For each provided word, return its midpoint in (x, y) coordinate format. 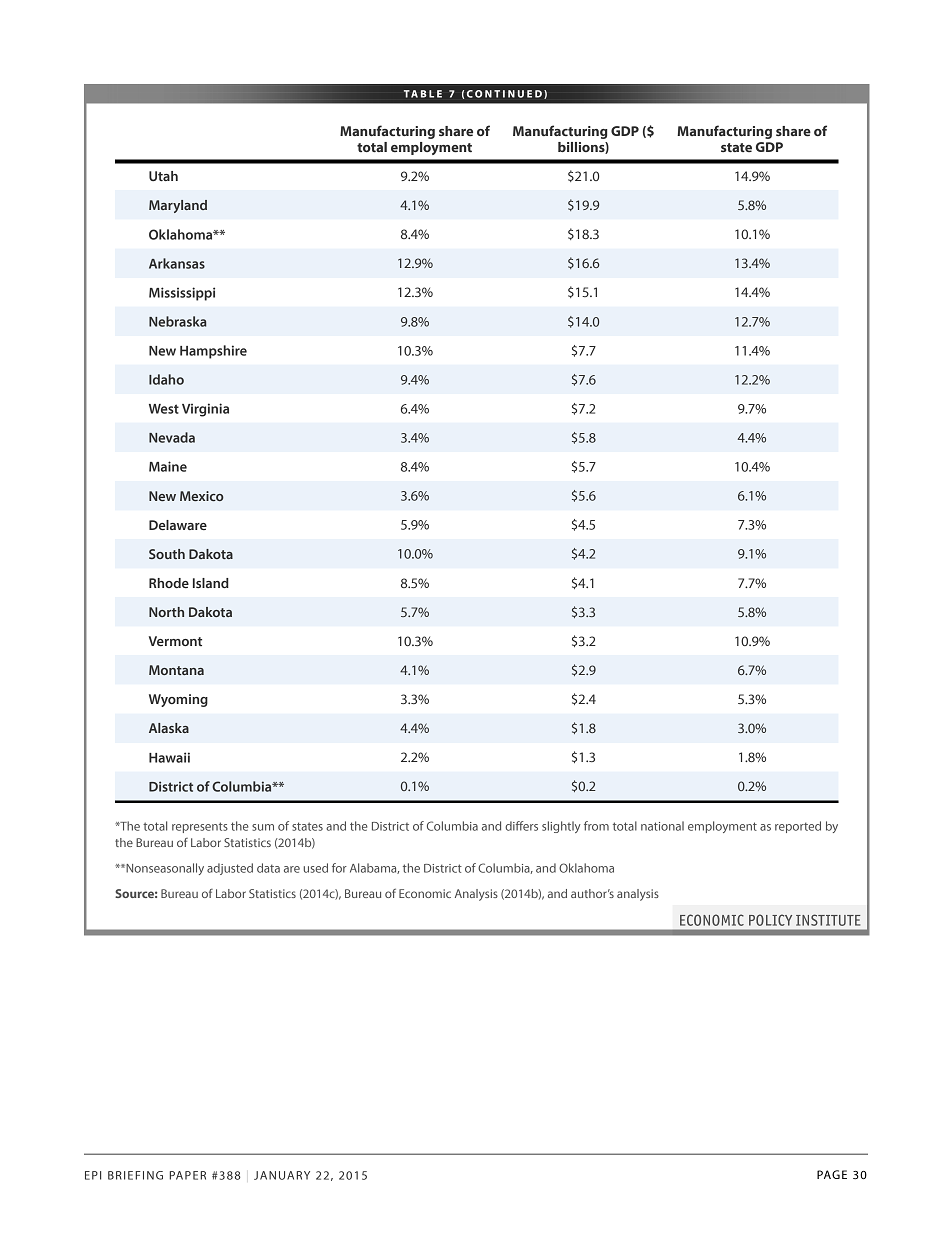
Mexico (202, 496)
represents (200, 827)
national (662, 826)
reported (798, 827)
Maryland (178, 206)
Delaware (178, 525)
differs (521, 826)
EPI (93, 1175)
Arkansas (177, 263)
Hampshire (213, 352)
